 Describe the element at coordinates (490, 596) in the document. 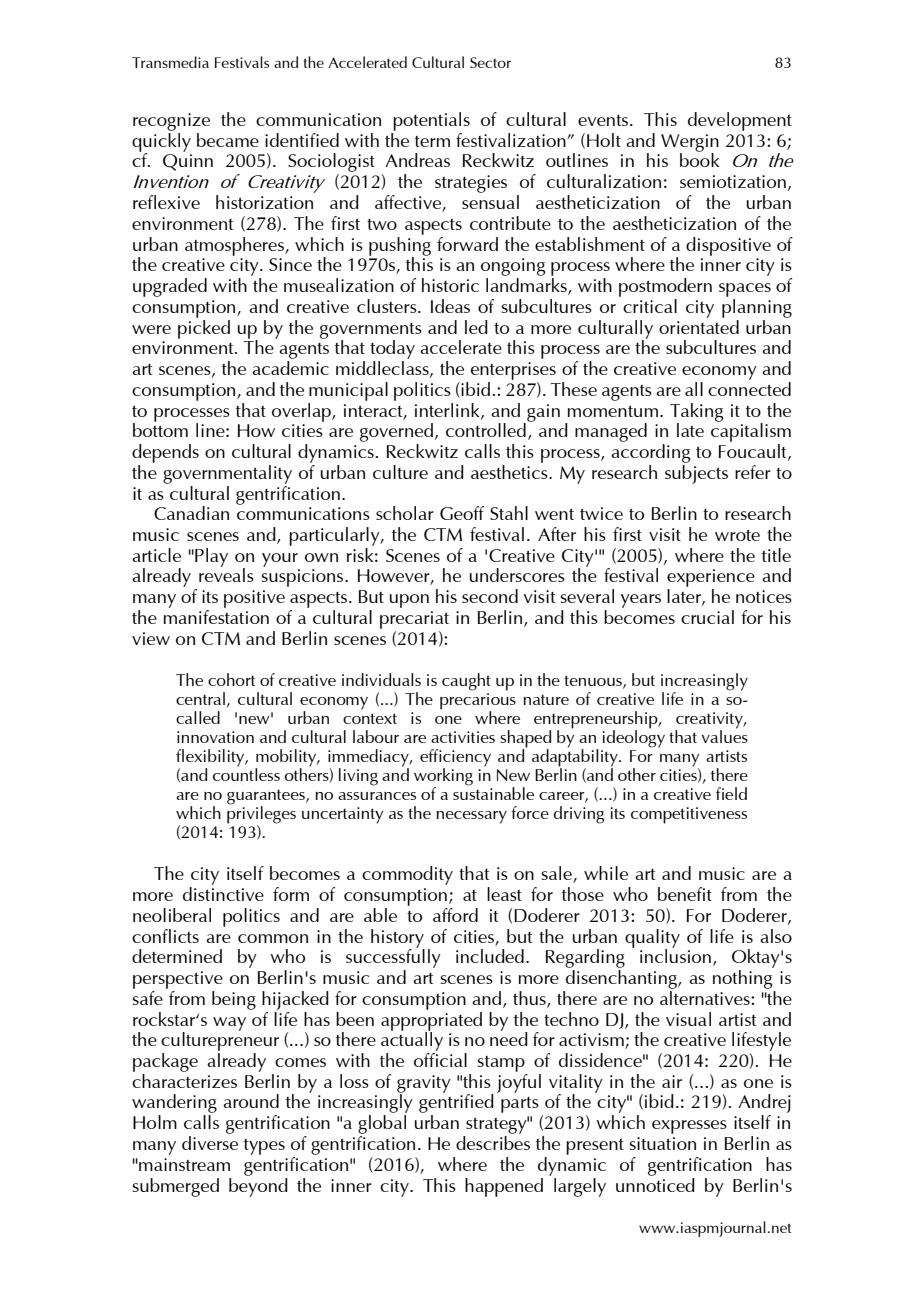

I see `second` at that location.
